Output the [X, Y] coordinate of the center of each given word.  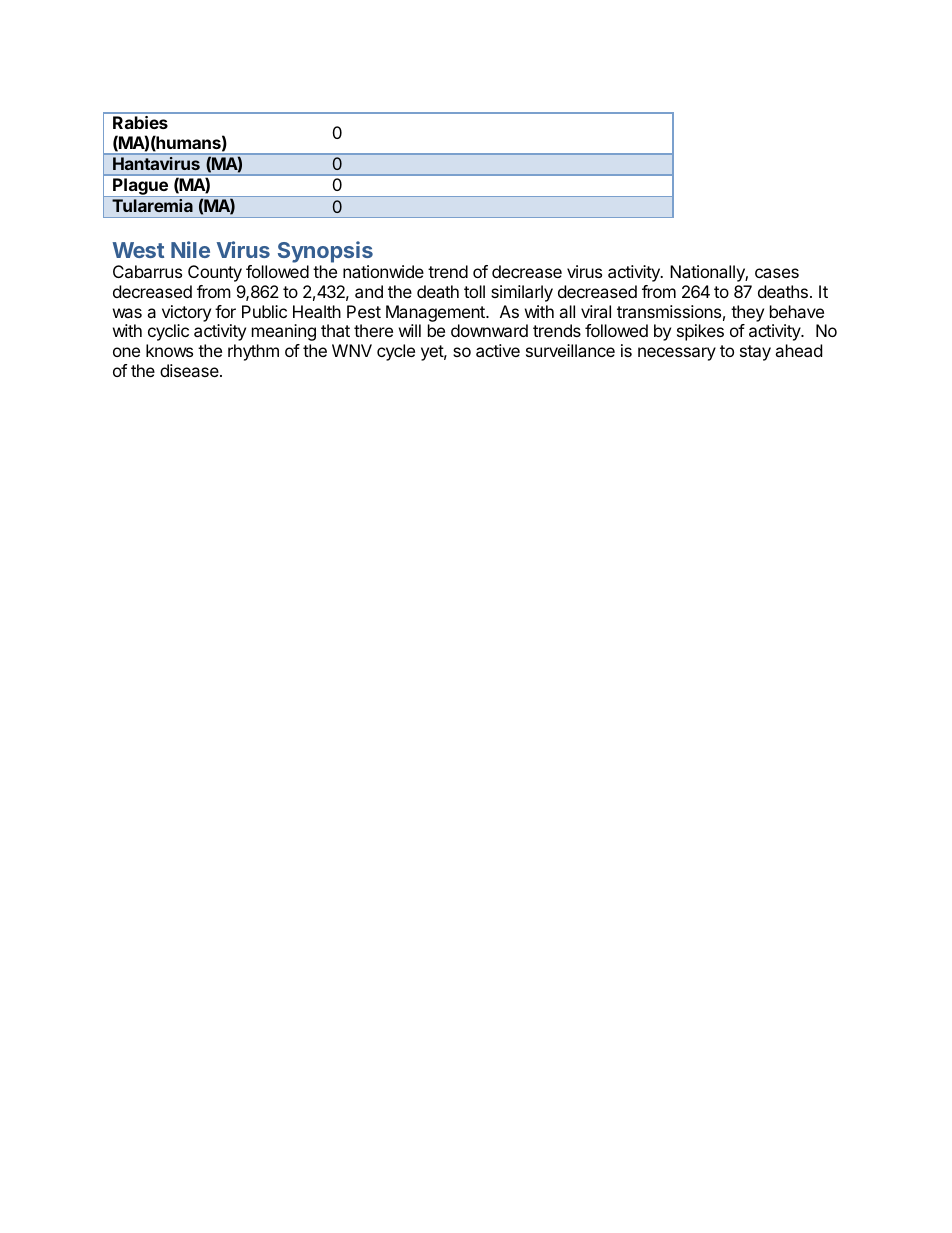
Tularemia [152, 205]
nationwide [383, 271]
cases [777, 273]
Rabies [140, 122]
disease [190, 370]
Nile [190, 249]
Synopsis [325, 252]
